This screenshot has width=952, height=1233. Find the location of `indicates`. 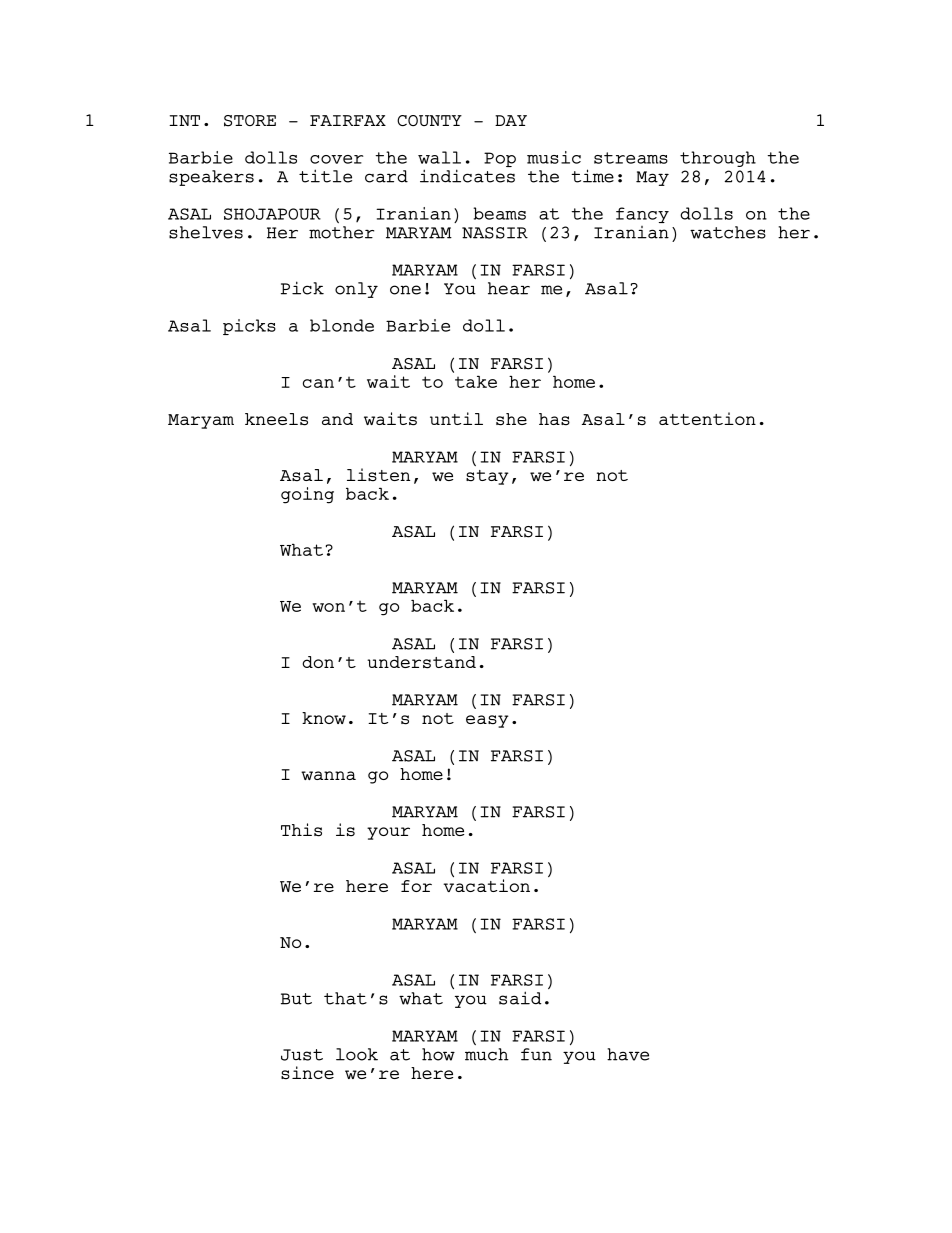

indicates is located at coordinates (467, 176).
